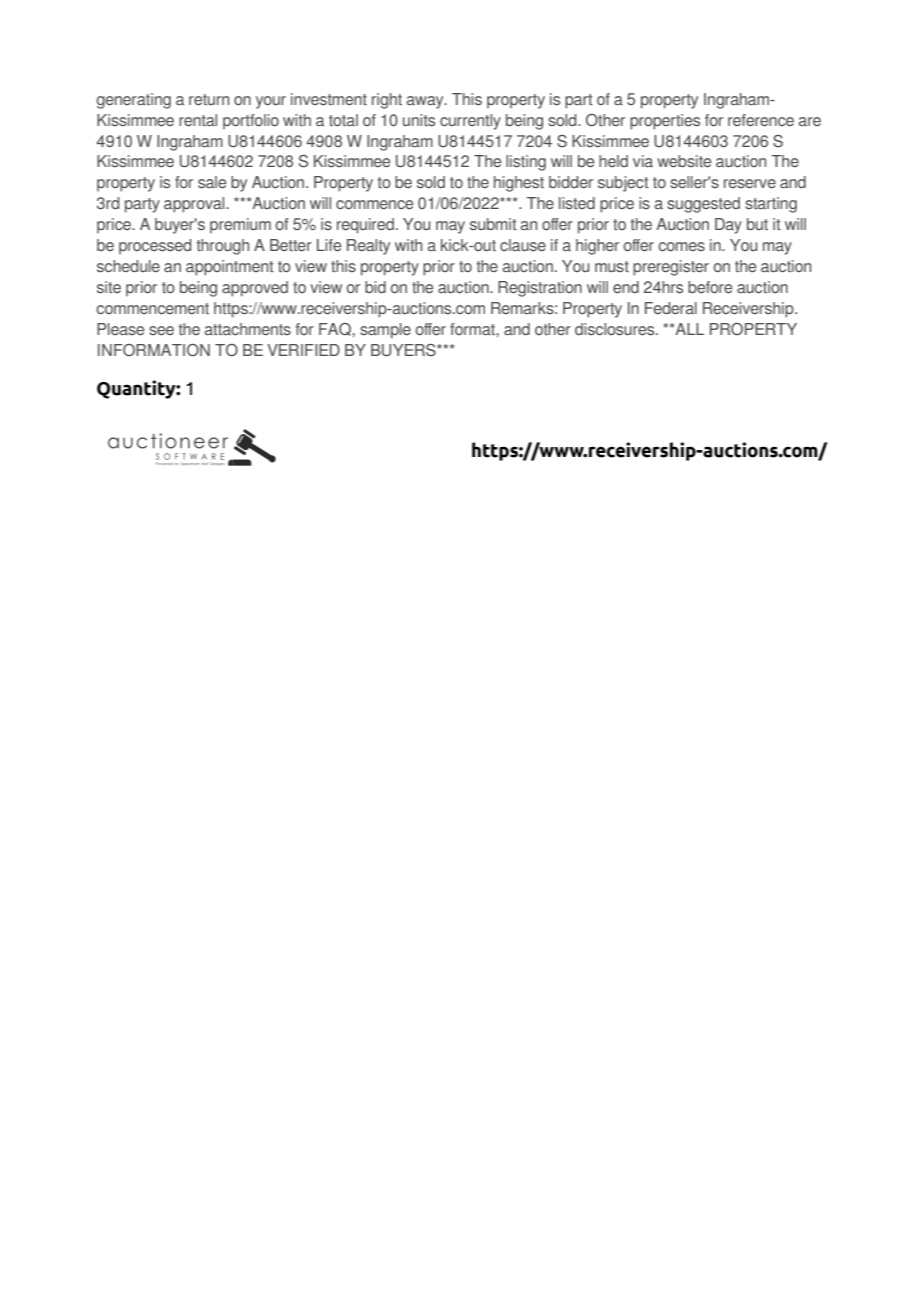 The height and width of the document is (1308, 924). What do you see at coordinates (240, 225) in the document?
I see `premium` at bounding box center [240, 225].
